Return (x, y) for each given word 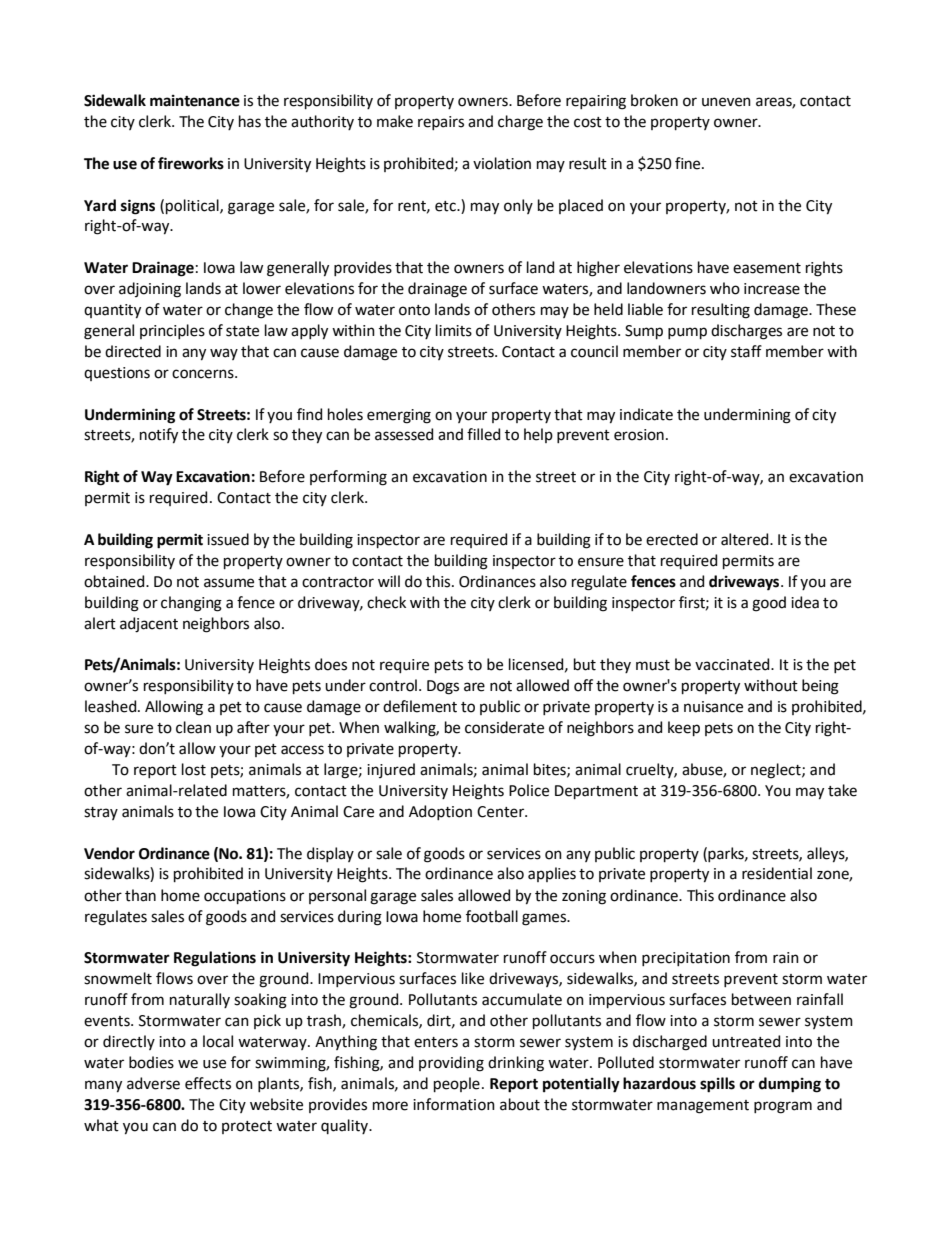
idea (805, 602)
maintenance (195, 101)
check (386, 602)
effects (208, 1083)
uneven (726, 102)
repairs (441, 123)
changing (191, 604)
